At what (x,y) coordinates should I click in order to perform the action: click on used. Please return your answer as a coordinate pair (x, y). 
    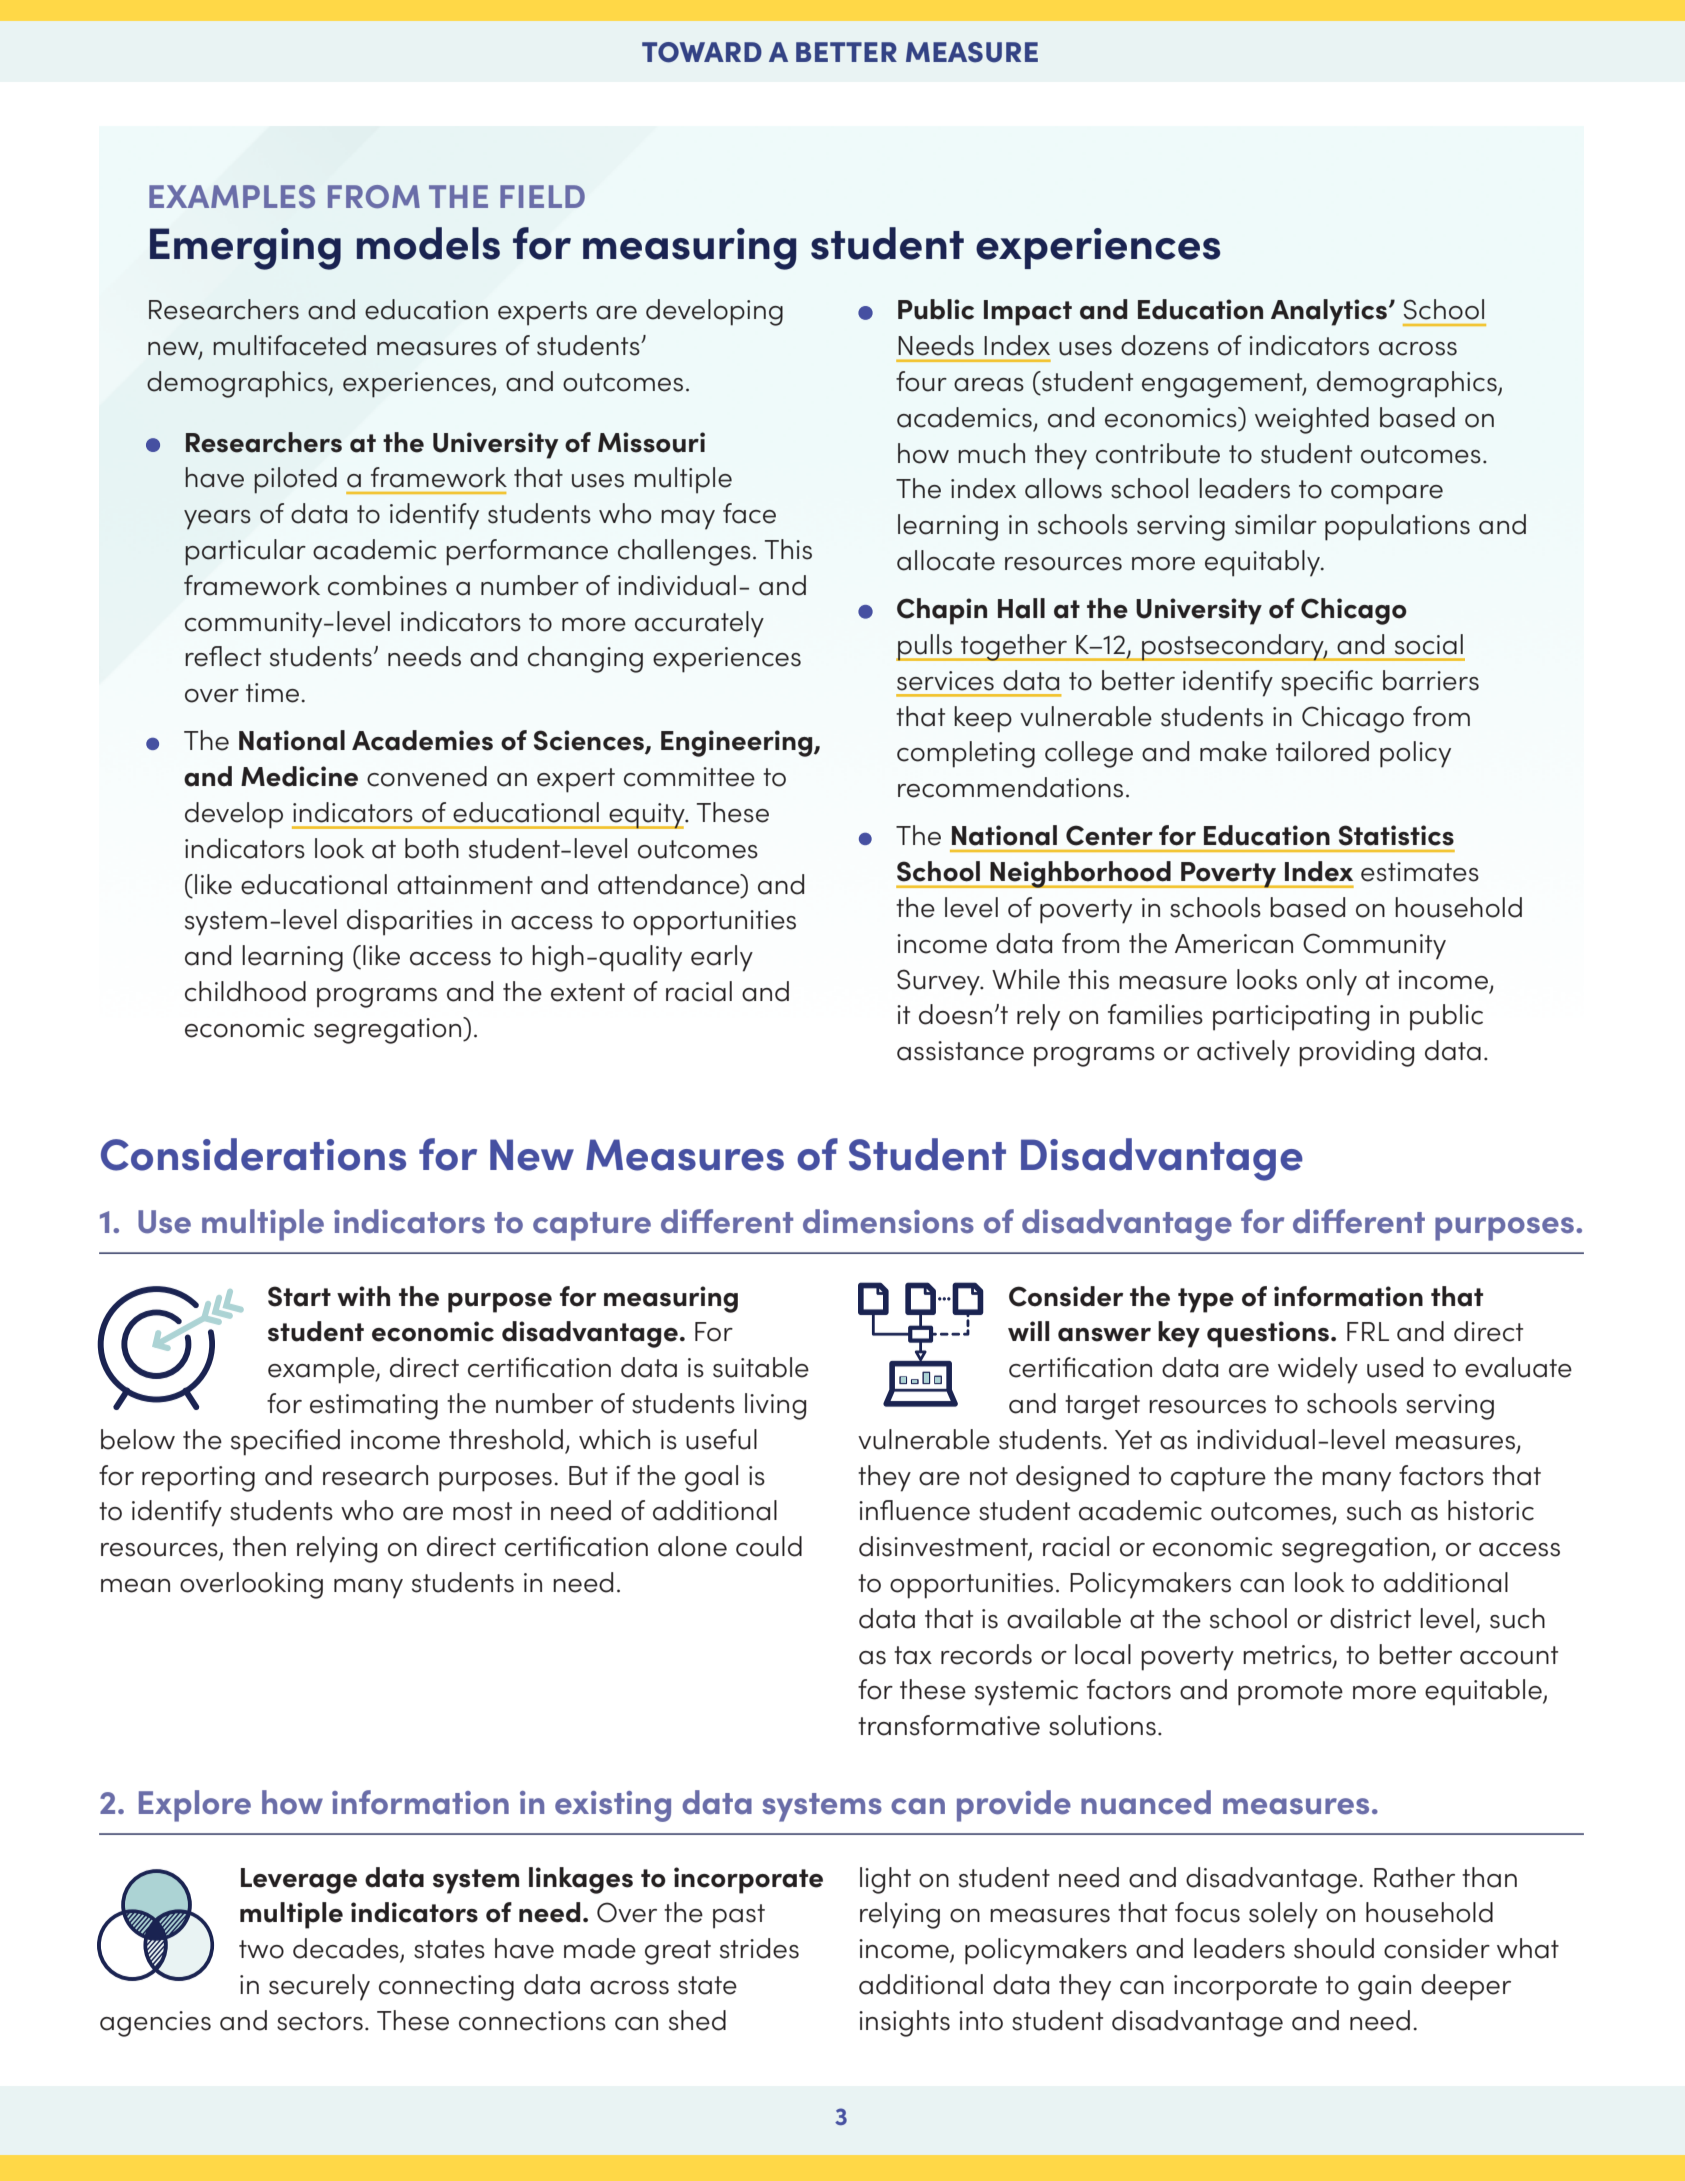
    Looking at the image, I should click on (1395, 1367).
